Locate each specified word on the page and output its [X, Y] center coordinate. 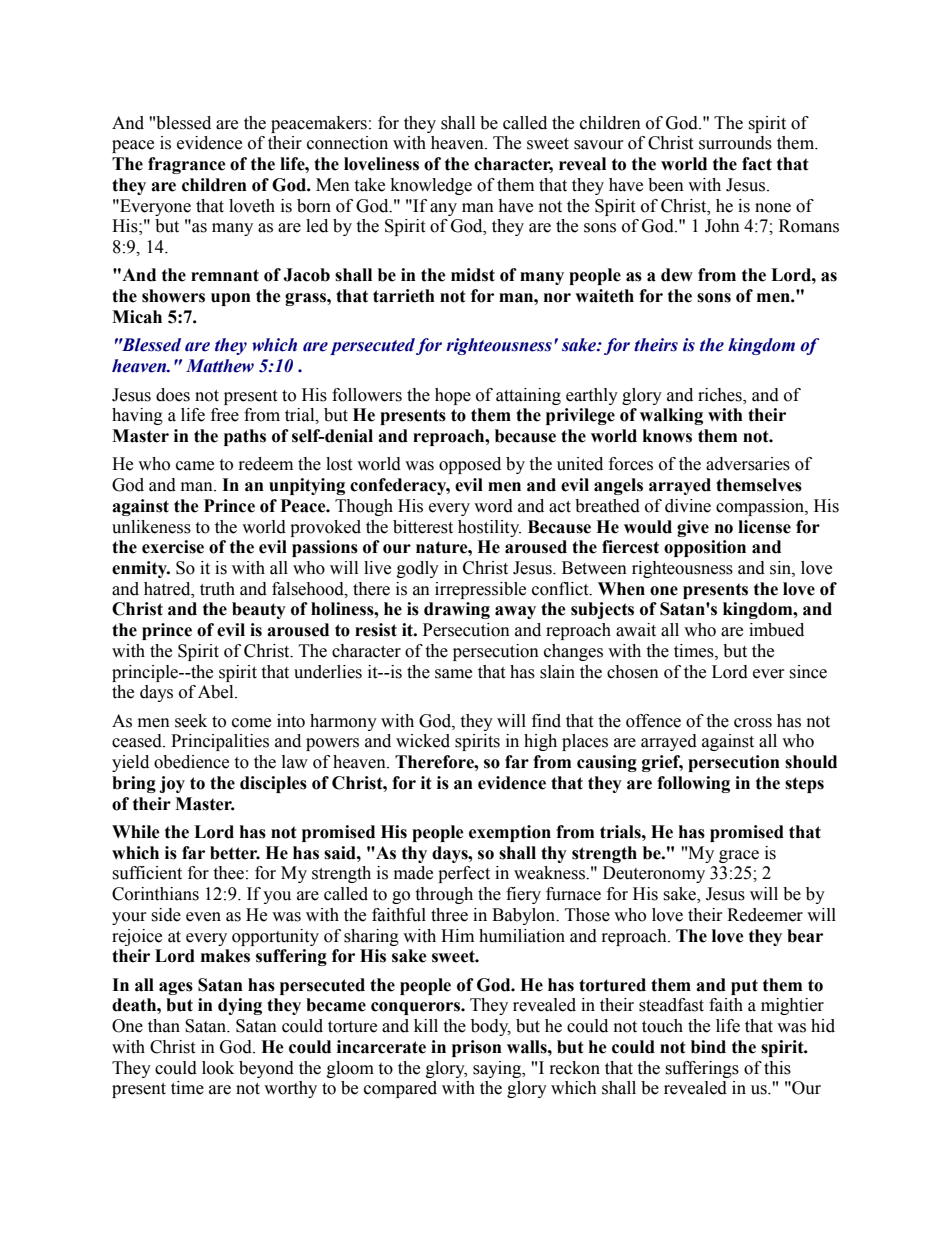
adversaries [748, 464]
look [218, 1068]
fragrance [187, 165]
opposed [470, 465]
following [693, 784]
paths [245, 437]
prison [477, 1048]
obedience [191, 762]
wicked [423, 741]
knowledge [431, 186]
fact [757, 164]
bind [708, 1047]
